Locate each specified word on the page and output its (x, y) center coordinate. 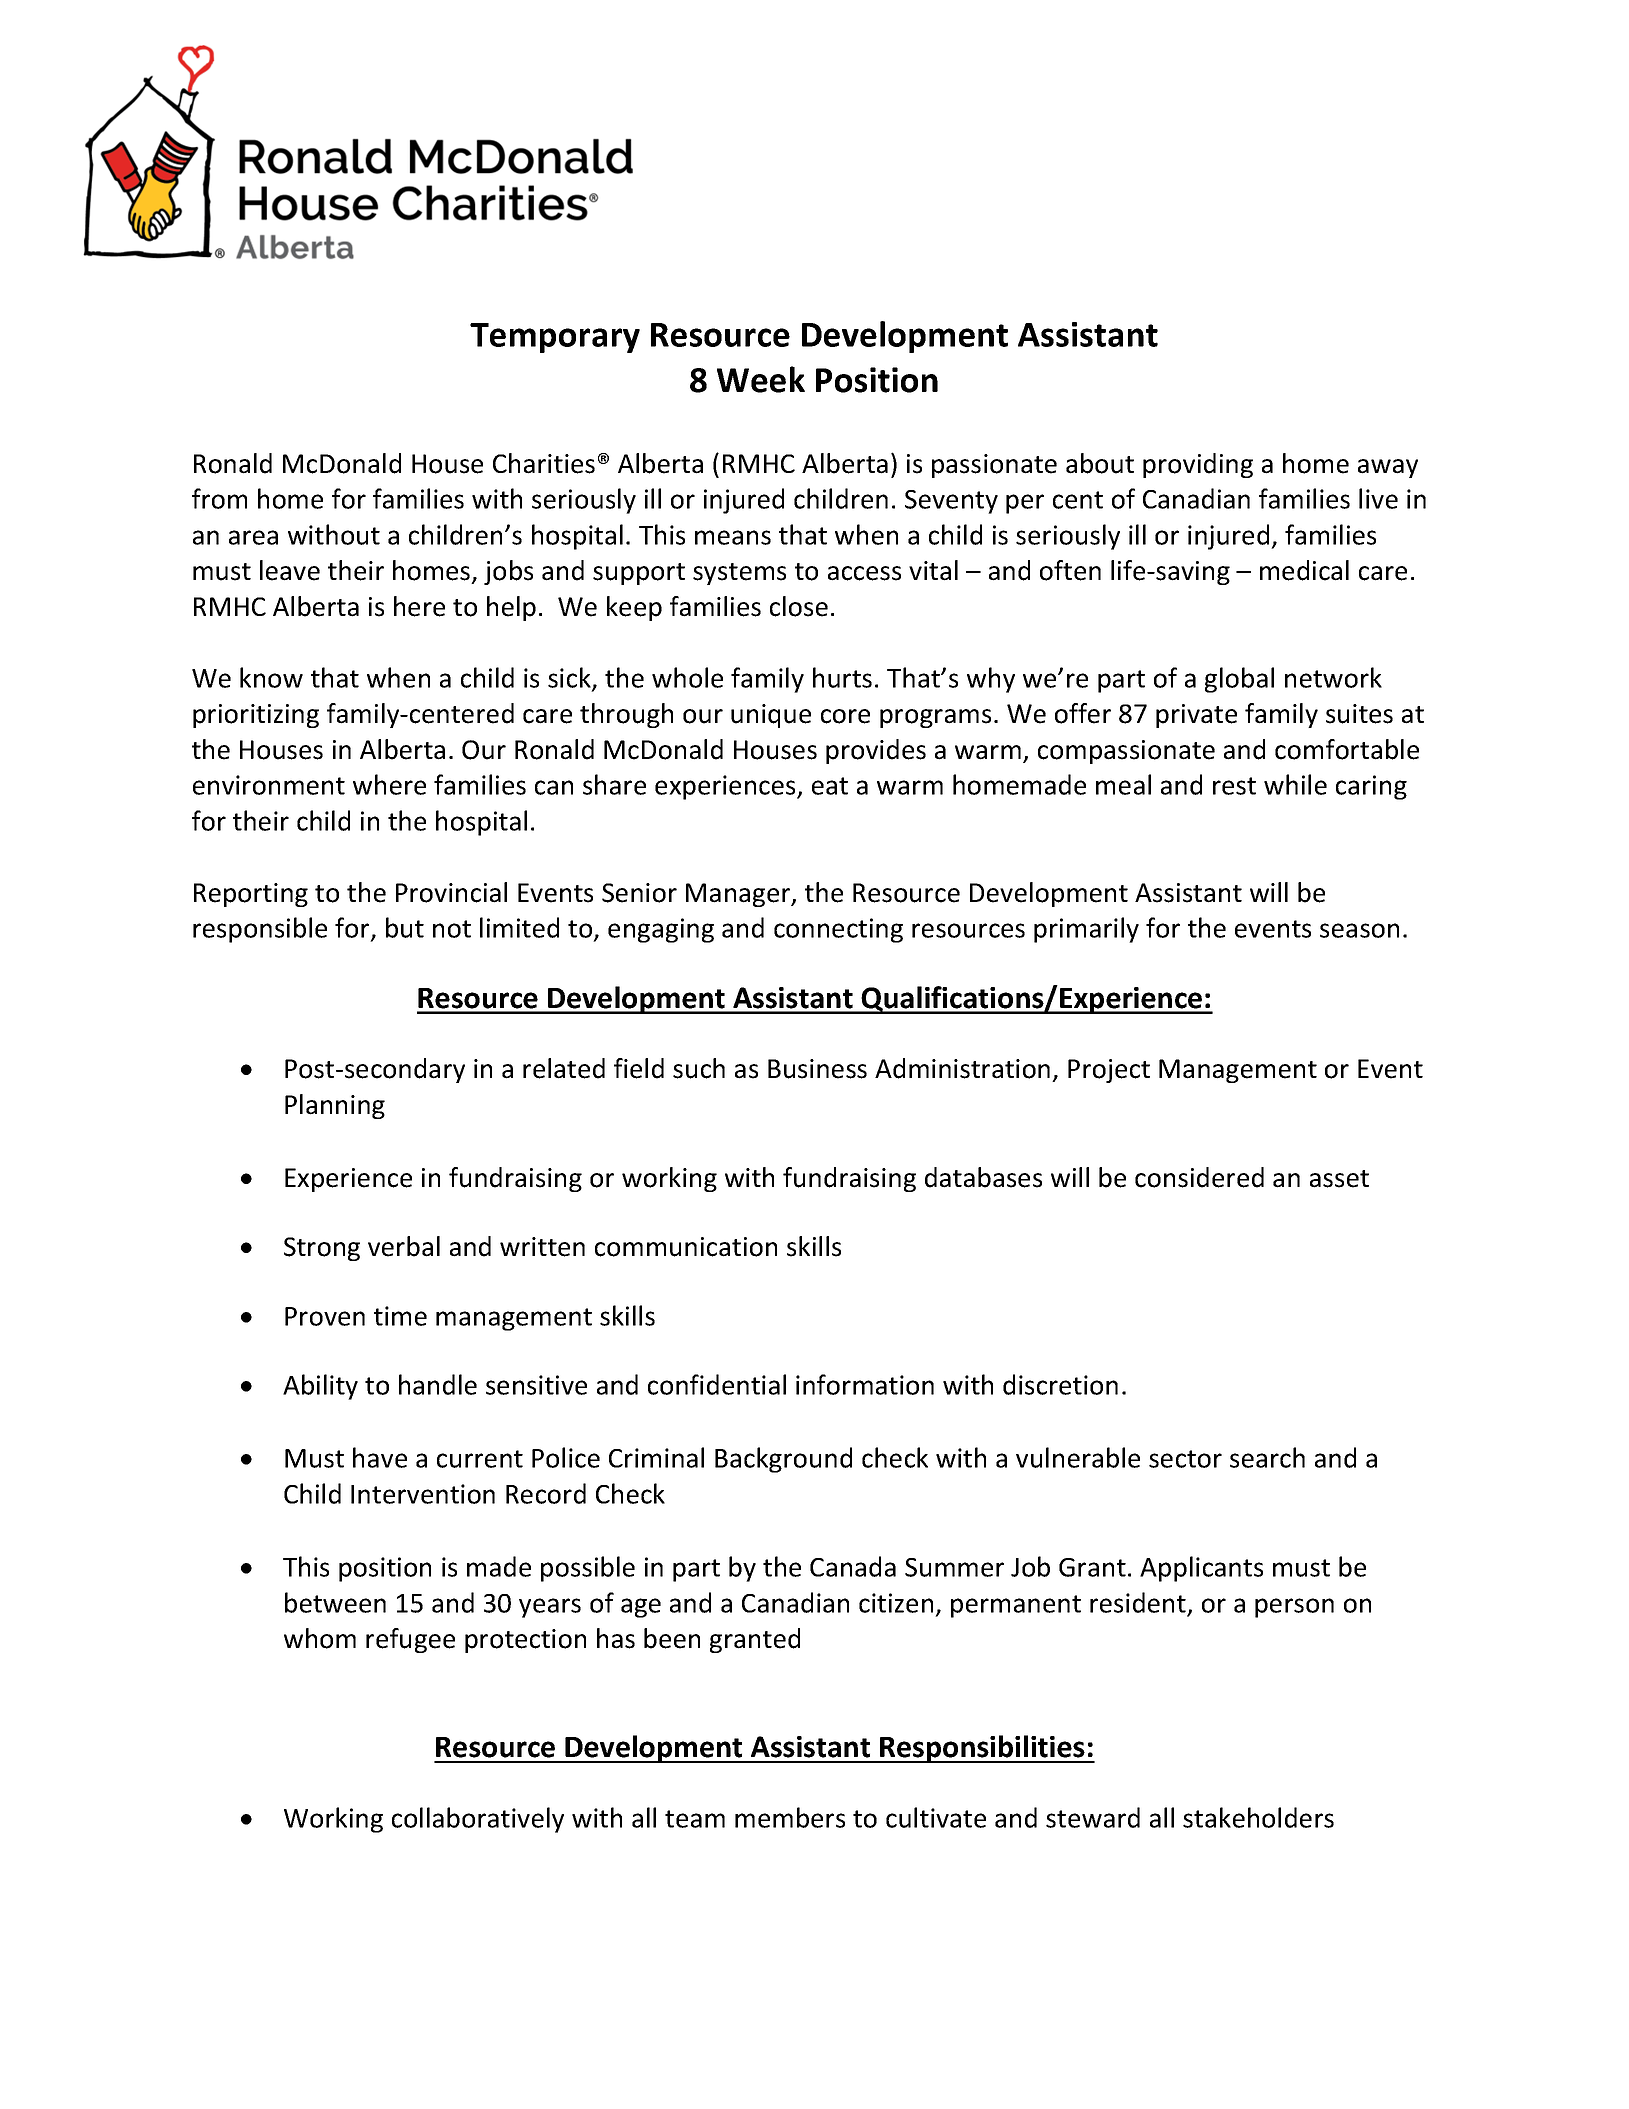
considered (1199, 1177)
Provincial (451, 892)
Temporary (555, 338)
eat (830, 786)
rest (1234, 786)
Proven (325, 1316)
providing (1198, 465)
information (865, 1384)
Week (761, 379)
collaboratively (478, 1820)
